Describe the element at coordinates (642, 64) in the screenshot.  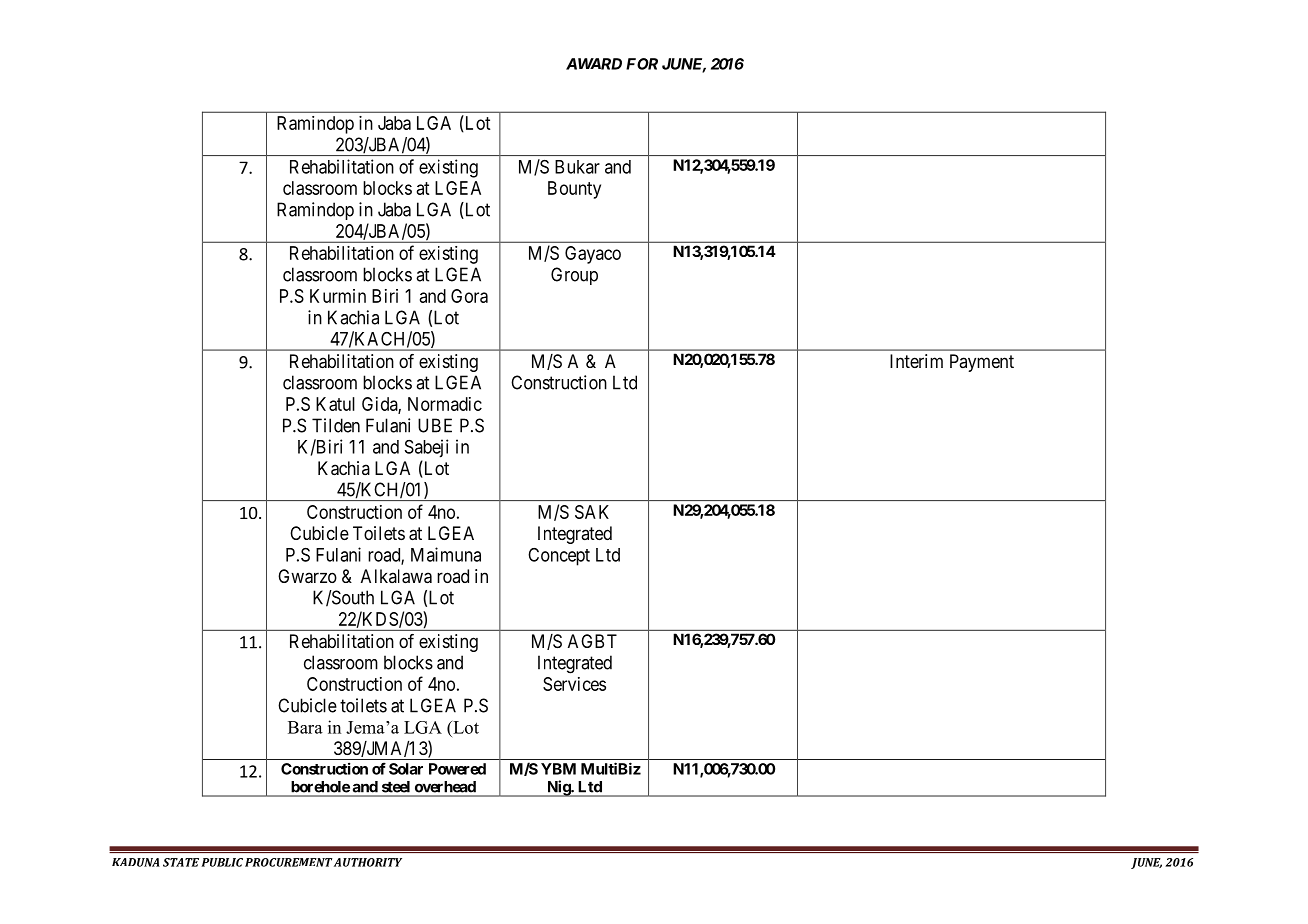
I see `FOR` at that location.
